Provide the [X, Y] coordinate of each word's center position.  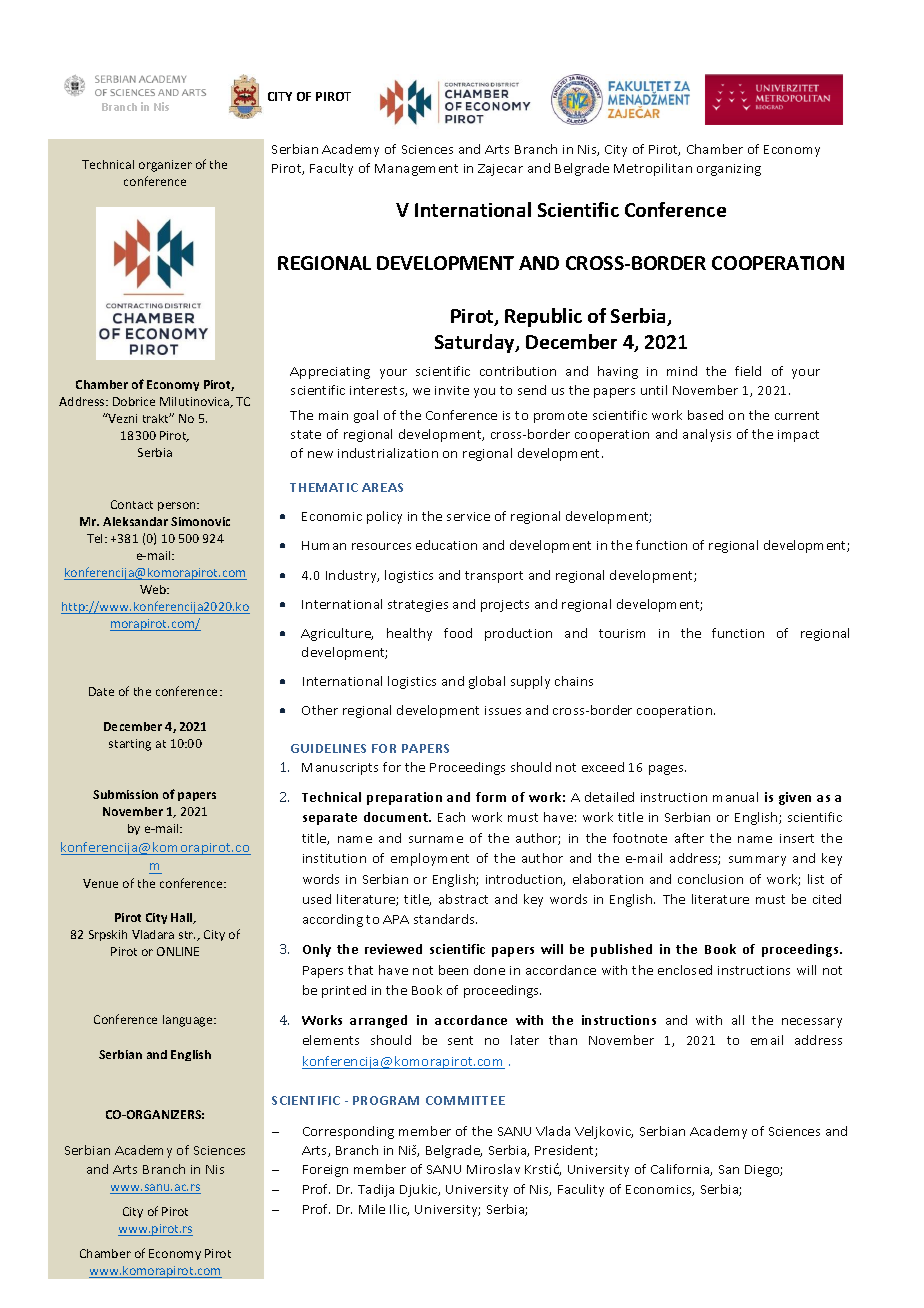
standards [445, 919]
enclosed [685, 970]
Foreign [325, 1171]
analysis [707, 435]
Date [101, 691]
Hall [183, 918]
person [178, 506]
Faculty [331, 169]
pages [667, 770]
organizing [729, 170]
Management [416, 170]
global [487, 682]
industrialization [388, 453]
